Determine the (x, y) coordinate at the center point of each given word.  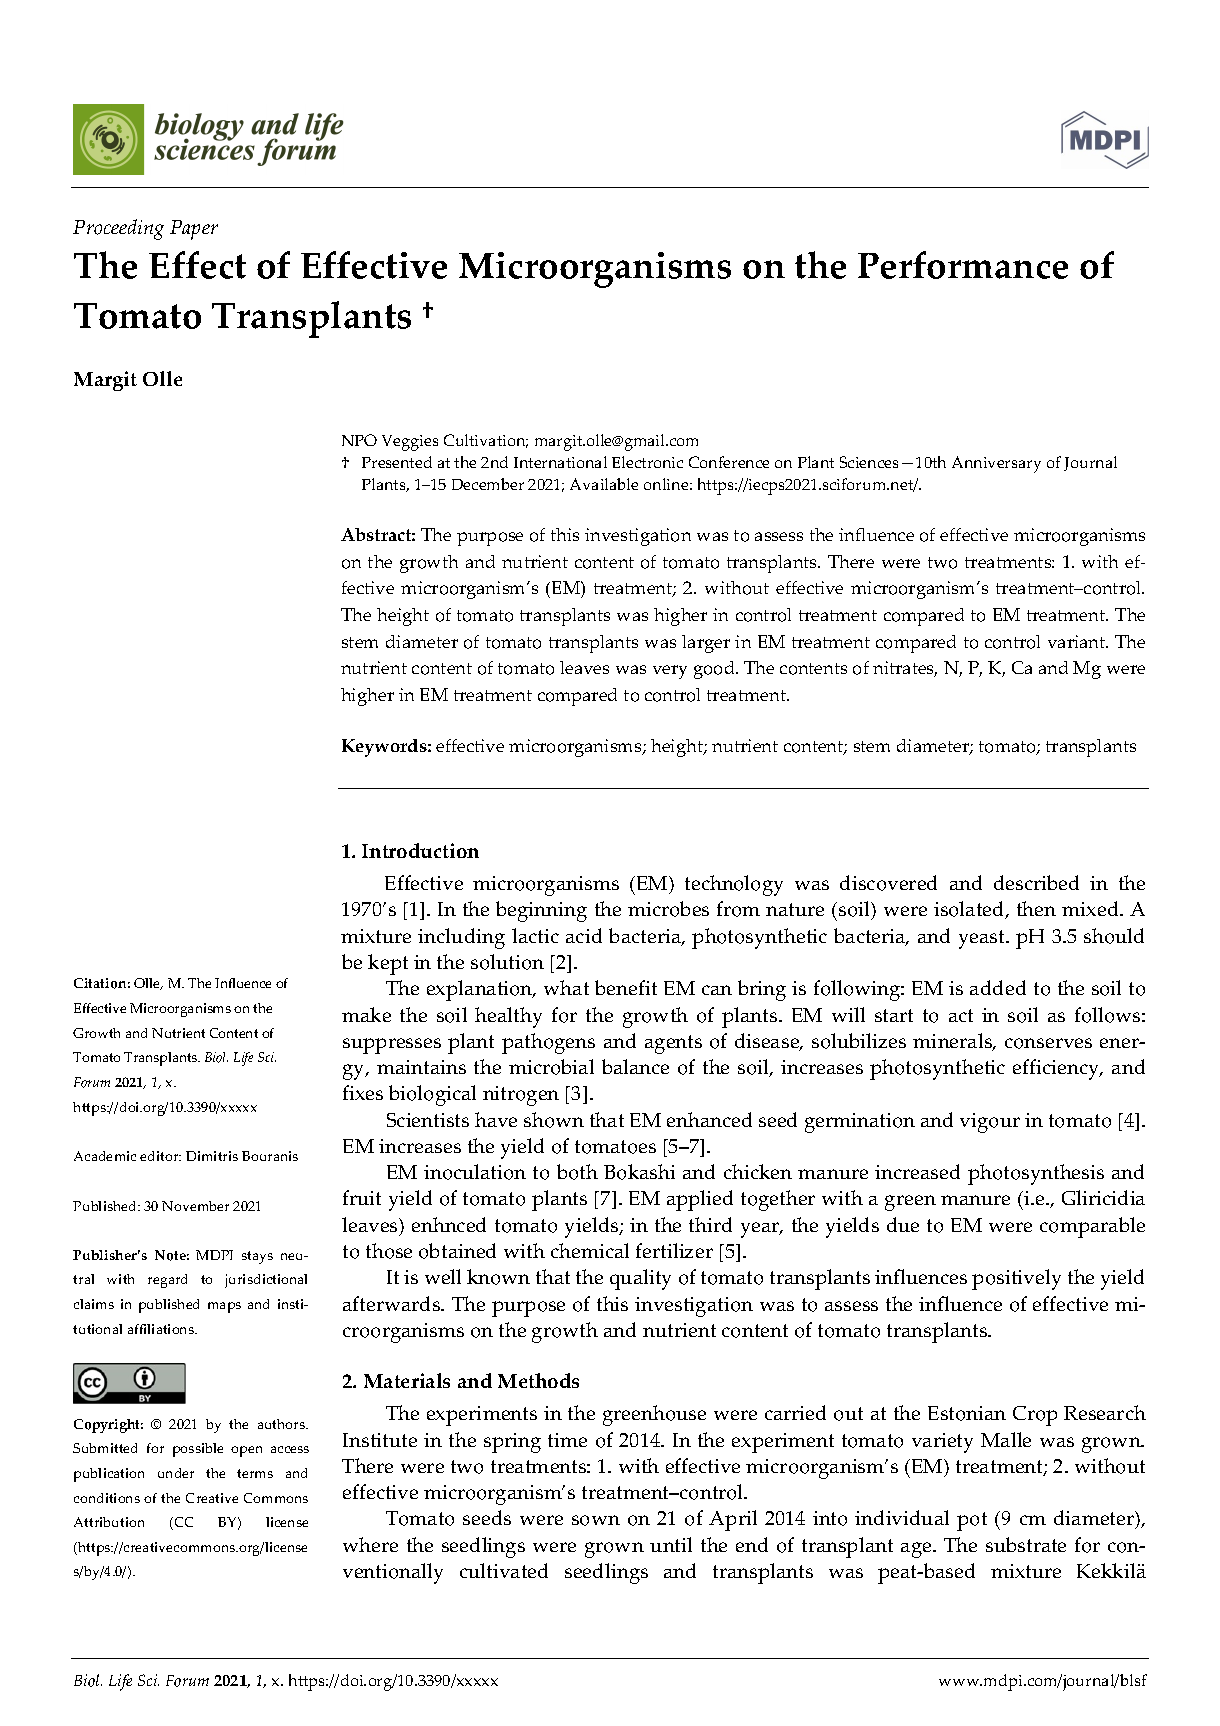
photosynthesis (1036, 1174)
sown (596, 1520)
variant (1078, 641)
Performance (963, 265)
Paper (194, 230)
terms (255, 1473)
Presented (397, 462)
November (195, 1206)
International (560, 462)
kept (388, 964)
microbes (668, 909)
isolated (970, 910)
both (577, 1172)
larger (706, 644)
